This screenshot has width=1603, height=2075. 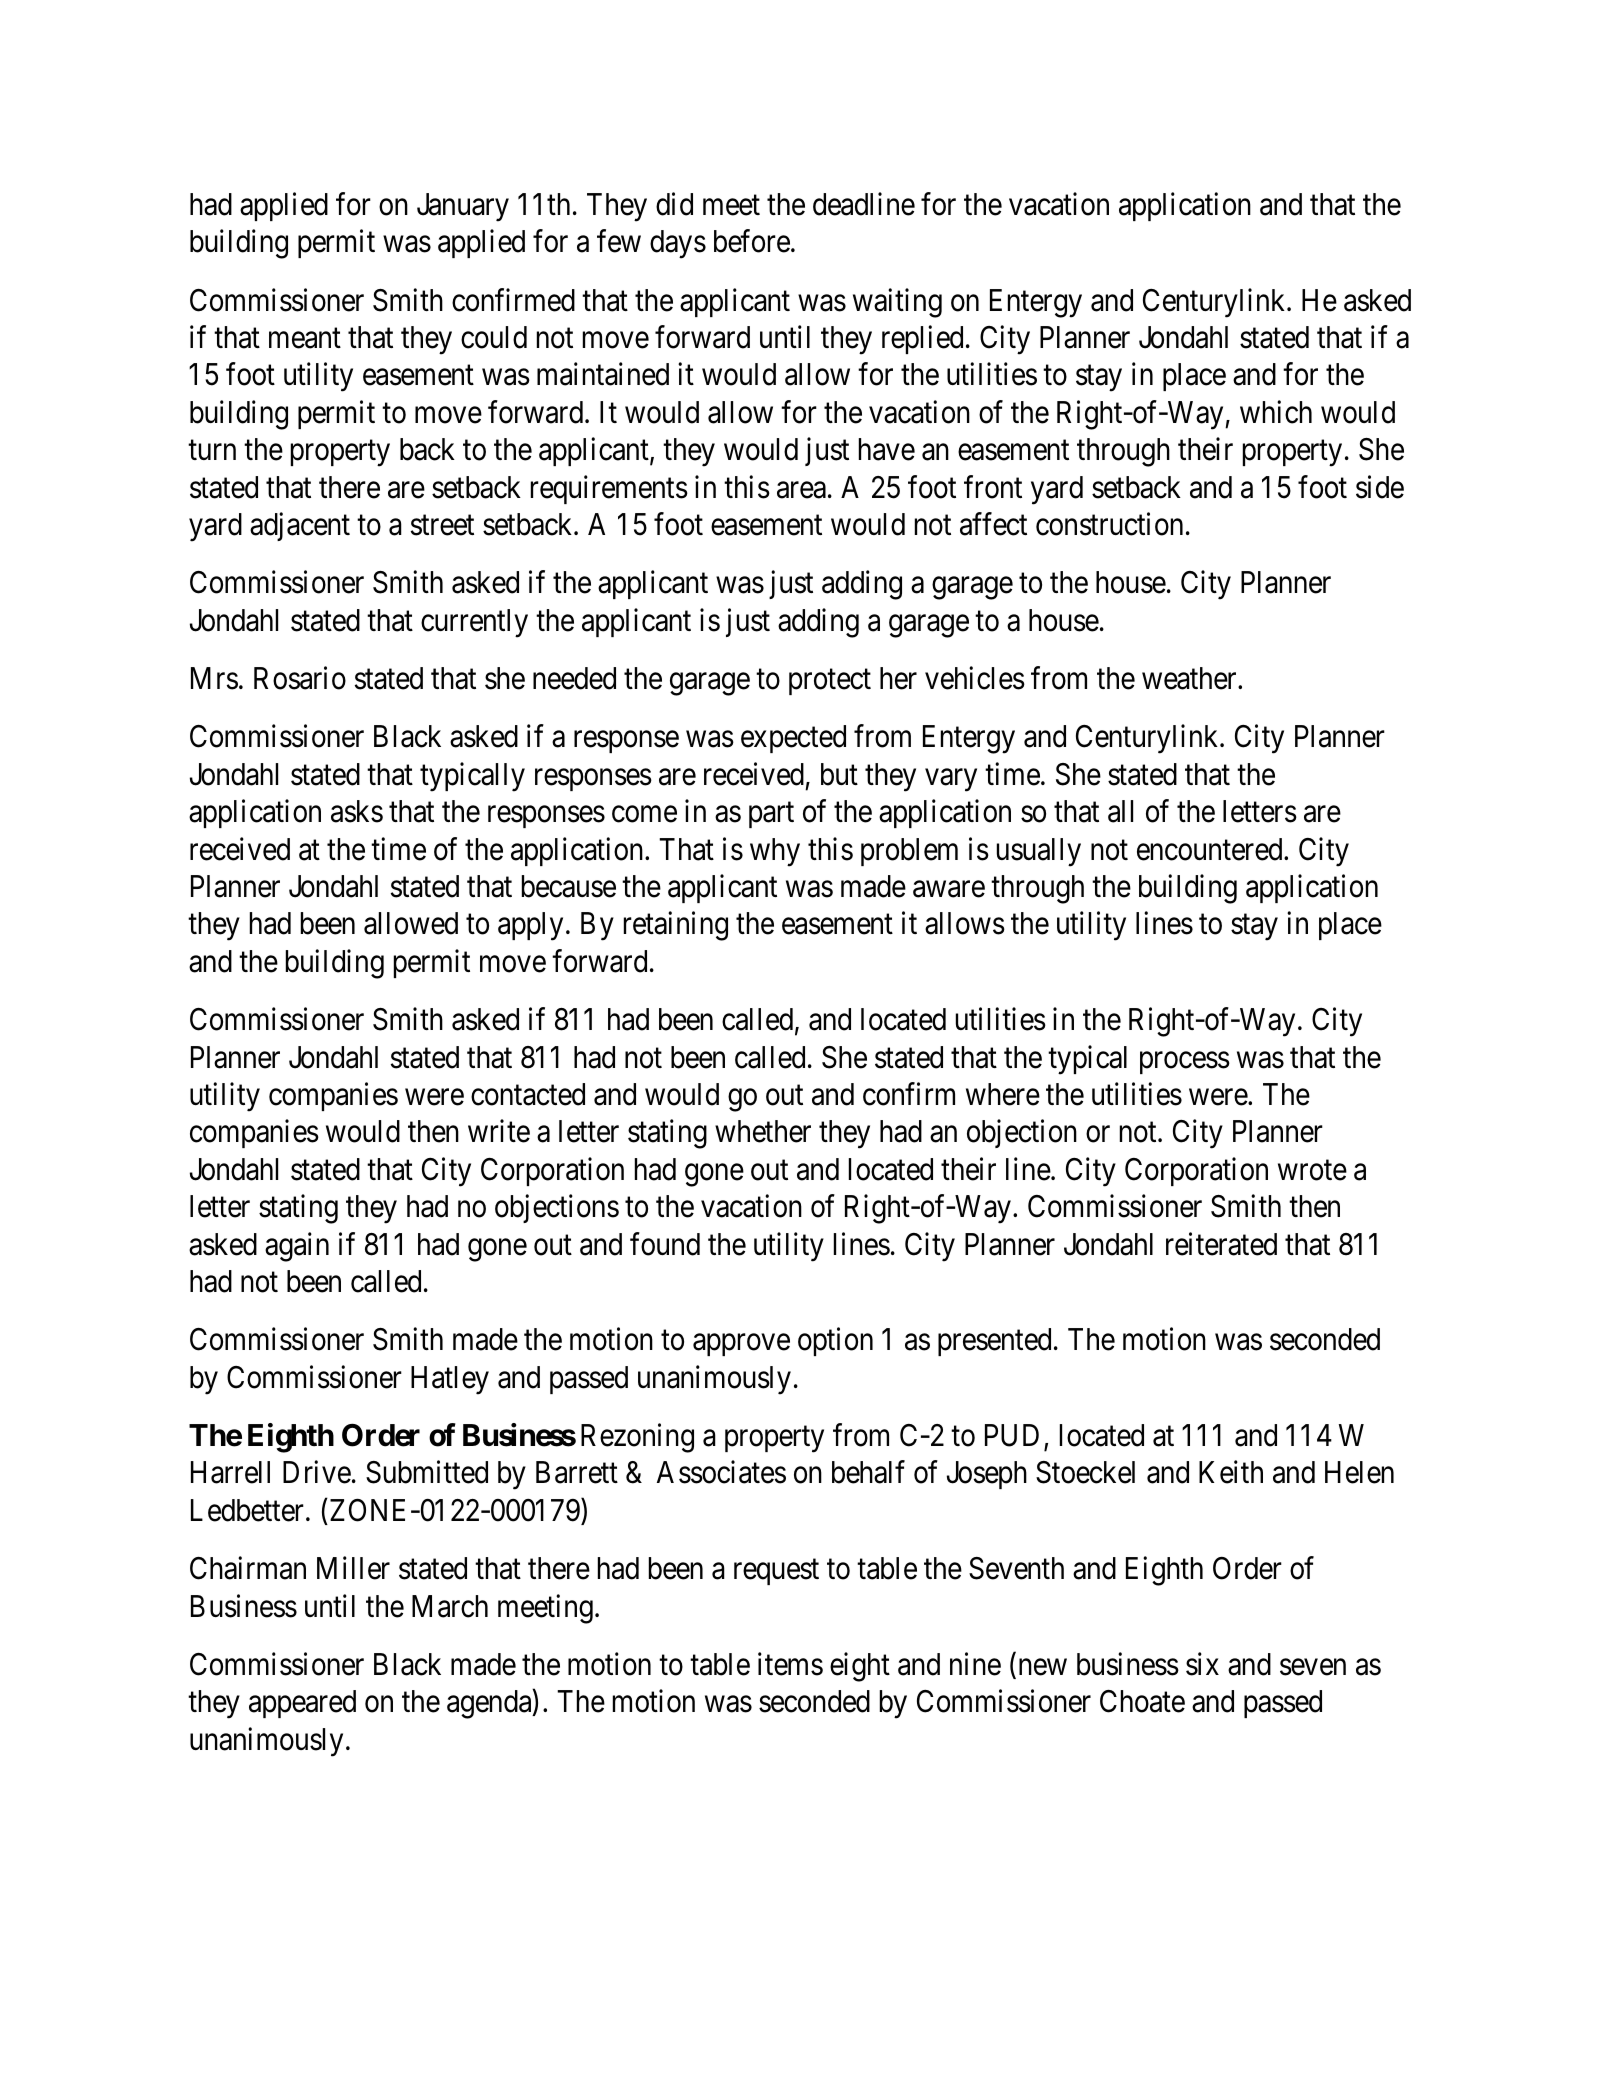 I want to click on appeared, so click(x=302, y=1704).
